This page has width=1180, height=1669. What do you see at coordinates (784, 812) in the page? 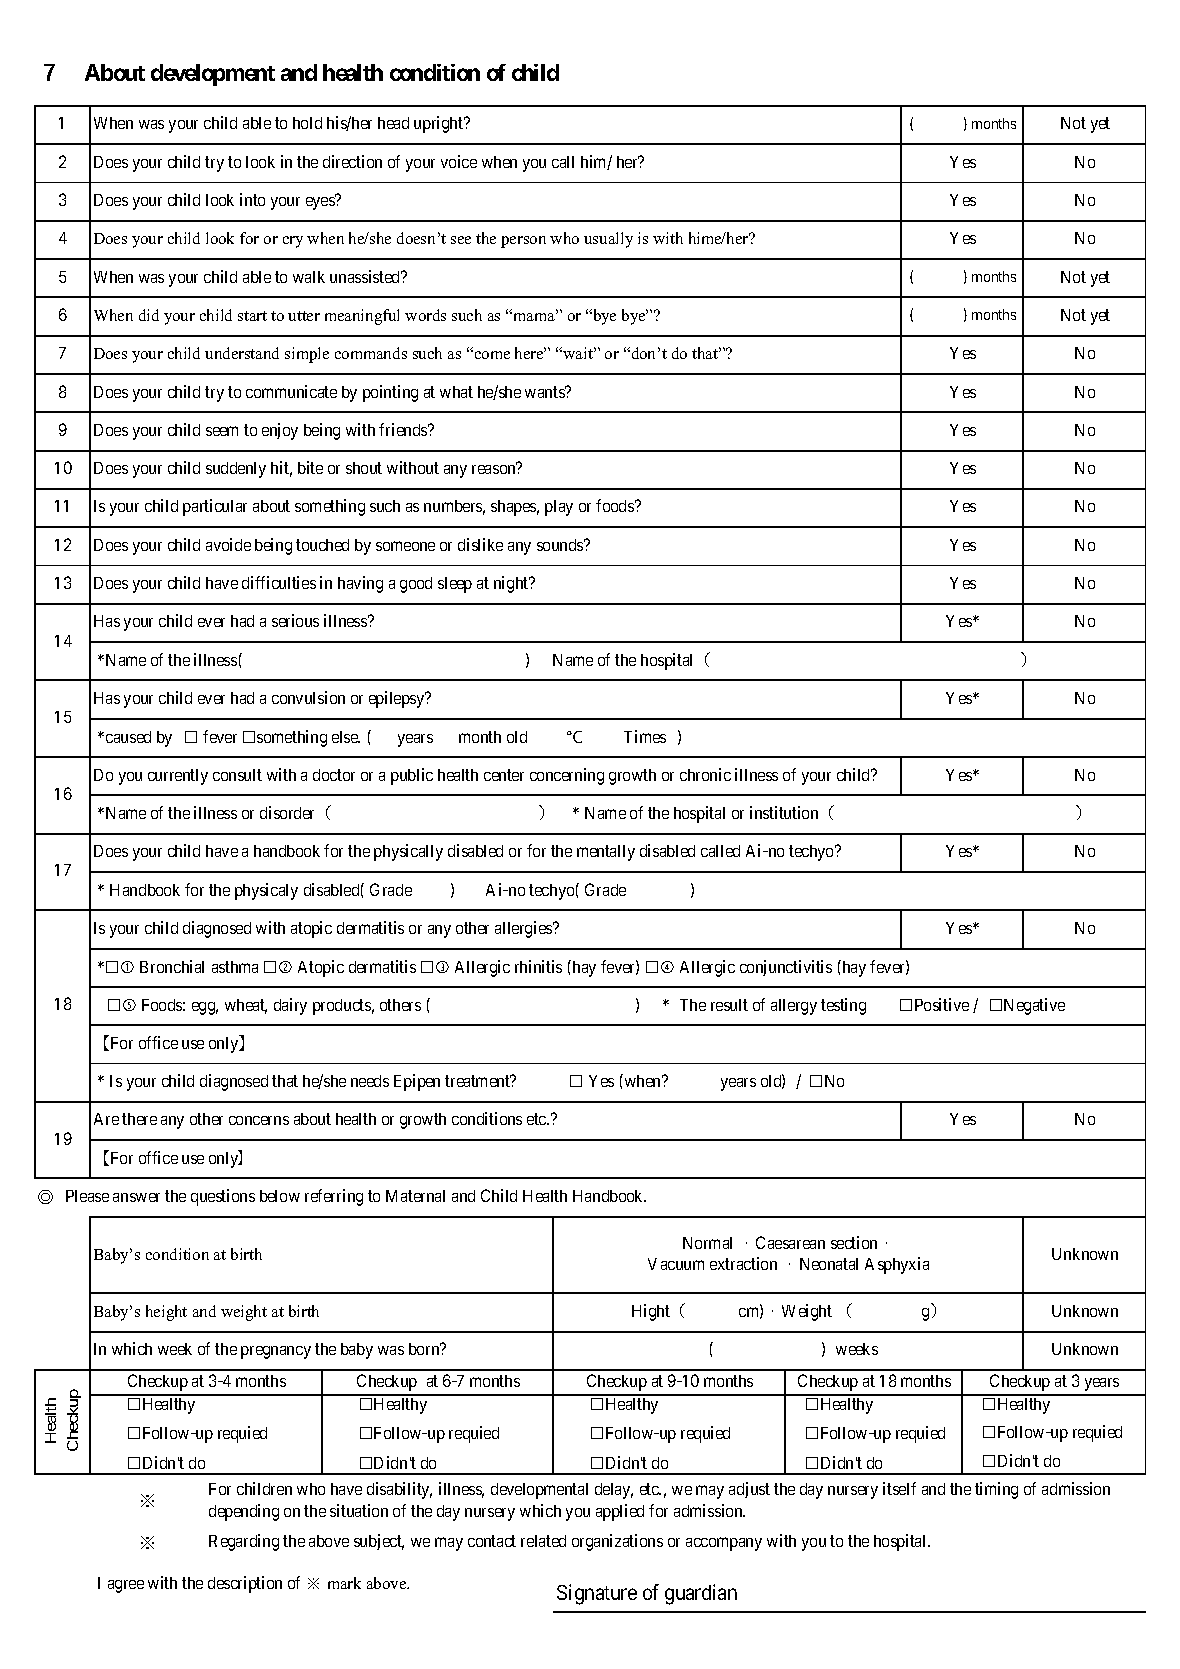
I see `institution` at bounding box center [784, 812].
